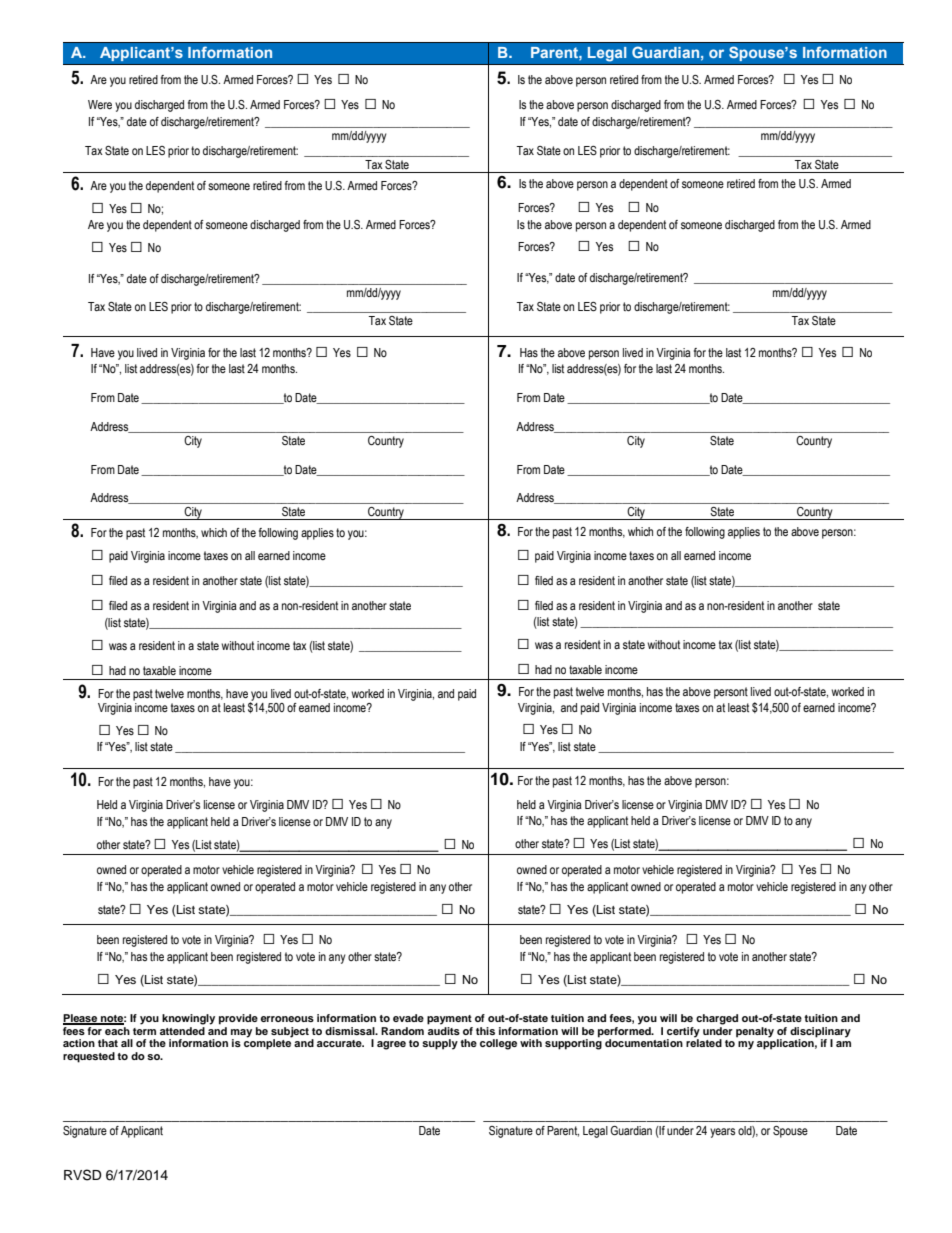  Describe the element at coordinates (449, 1020) in the screenshot. I see `payment` at that location.
